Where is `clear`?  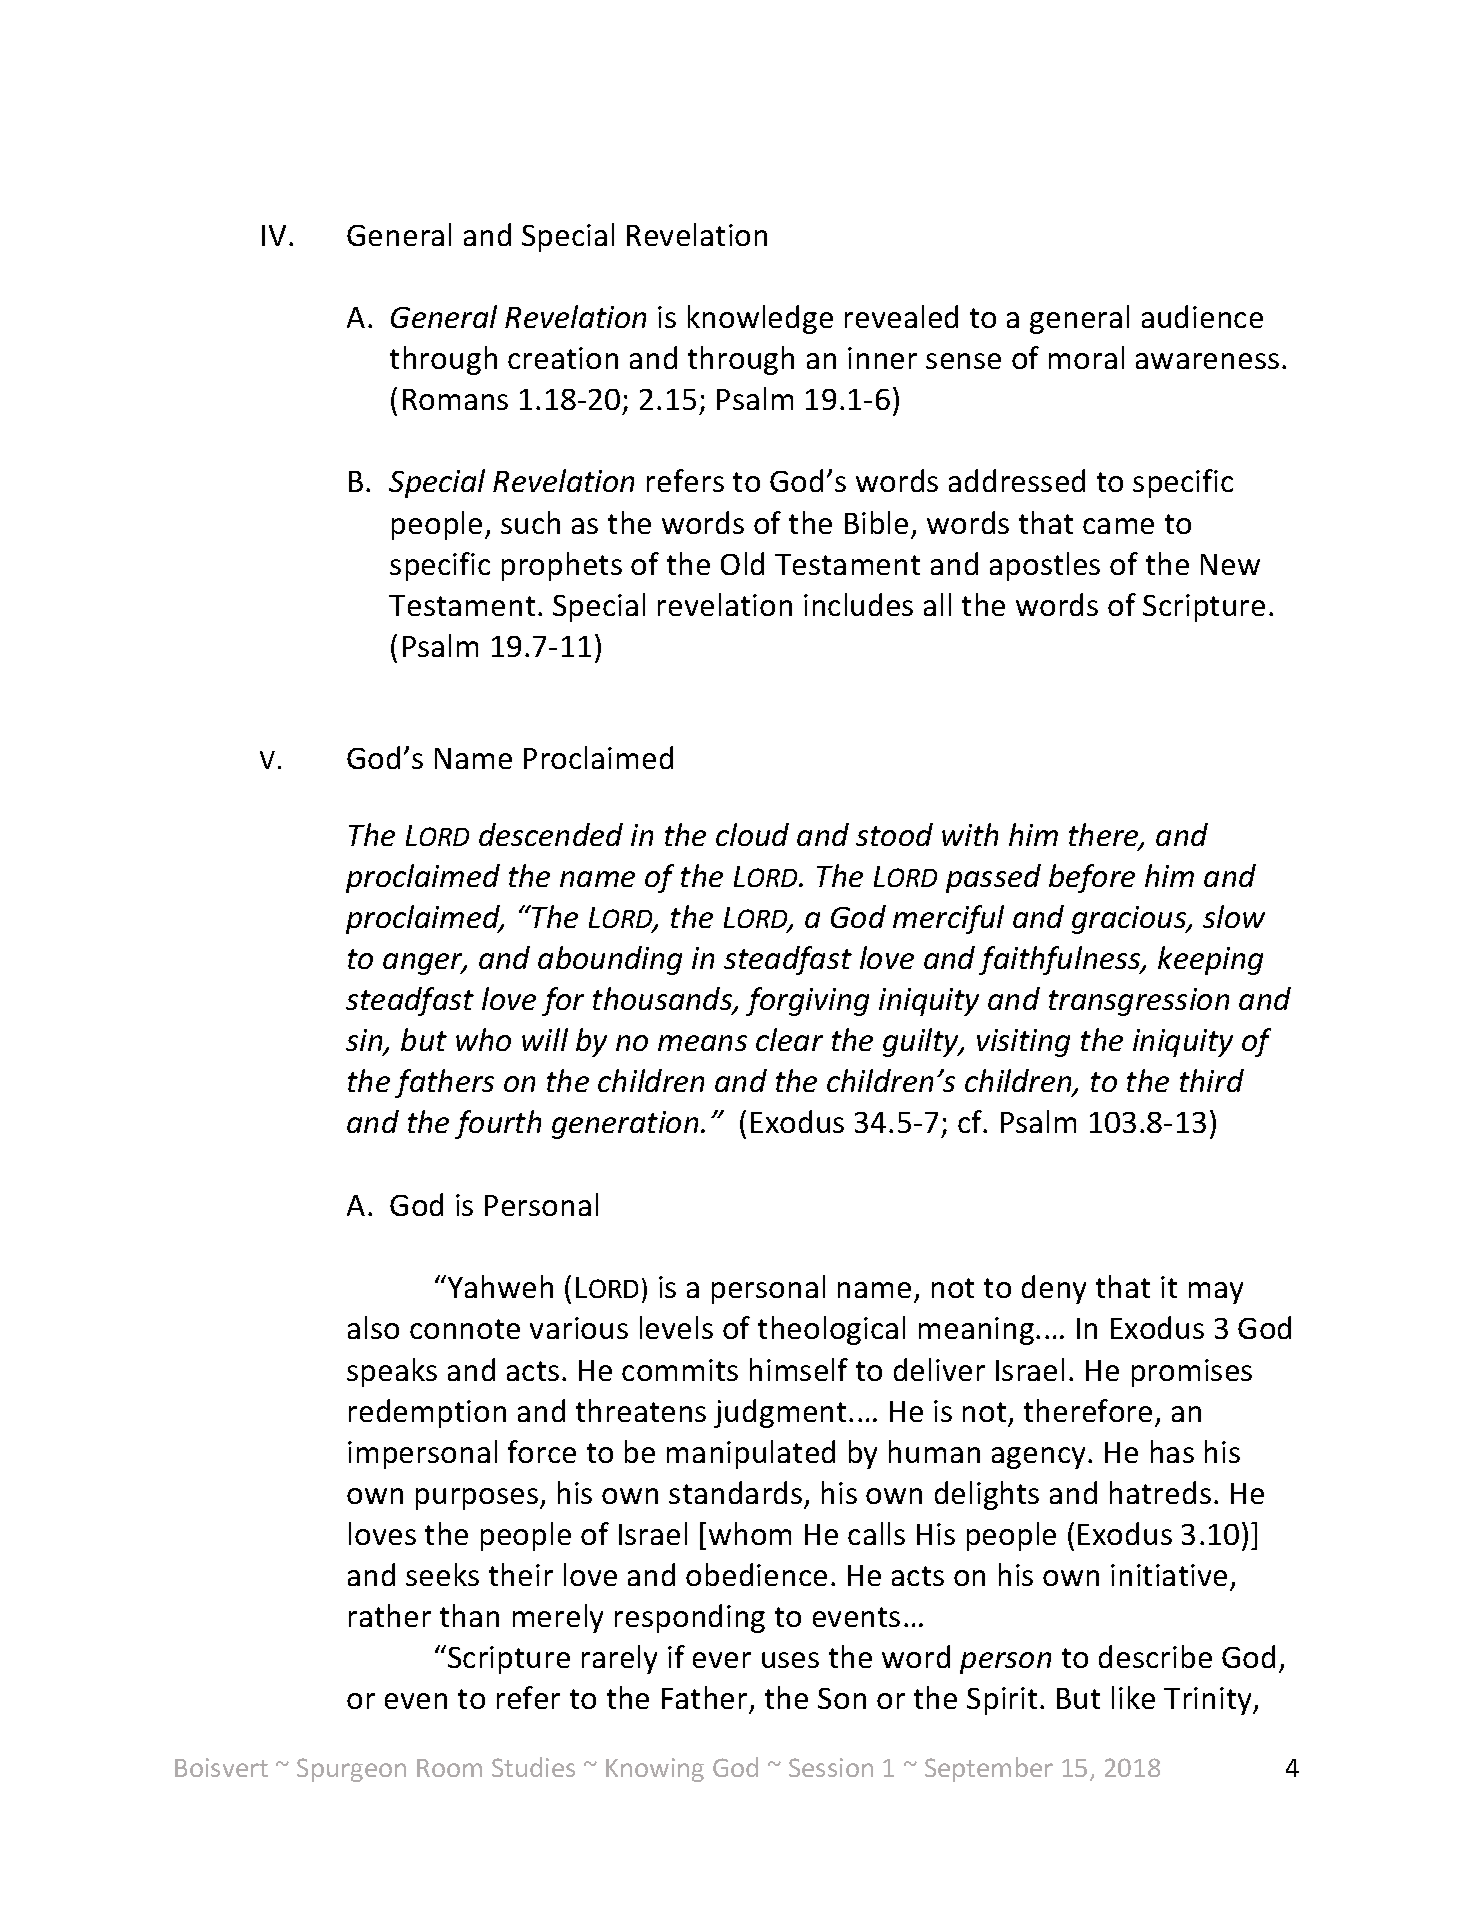
clear is located at coordinates (789, 1039).
